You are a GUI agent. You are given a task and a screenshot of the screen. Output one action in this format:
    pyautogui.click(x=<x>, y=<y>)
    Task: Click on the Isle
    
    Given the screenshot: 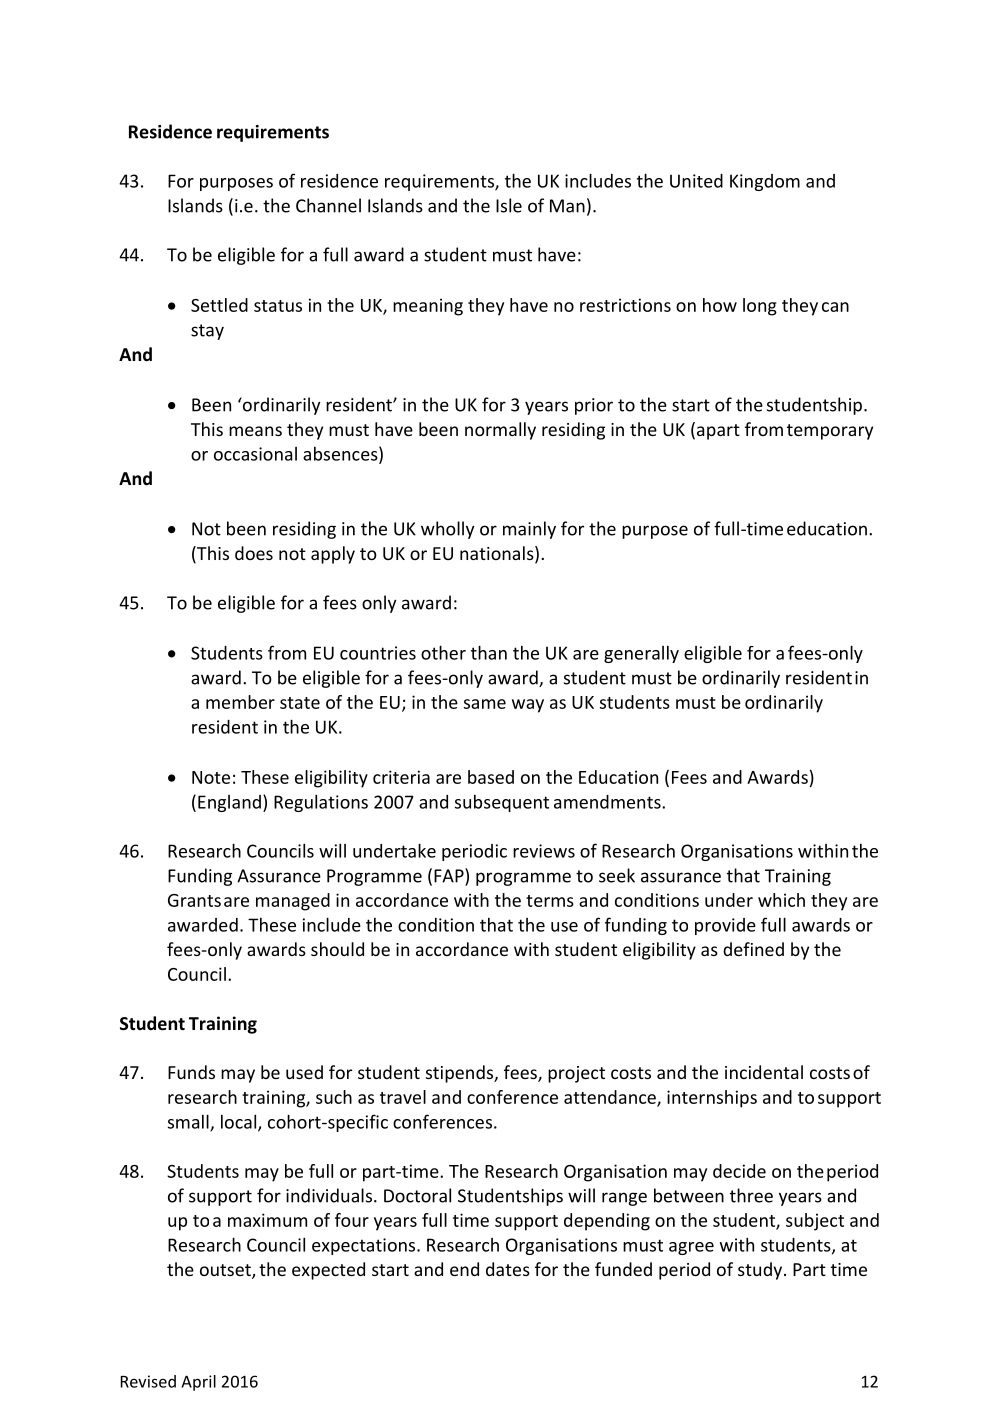 What is the action you would take?
    pyautogui.click(x=509, y=205)
